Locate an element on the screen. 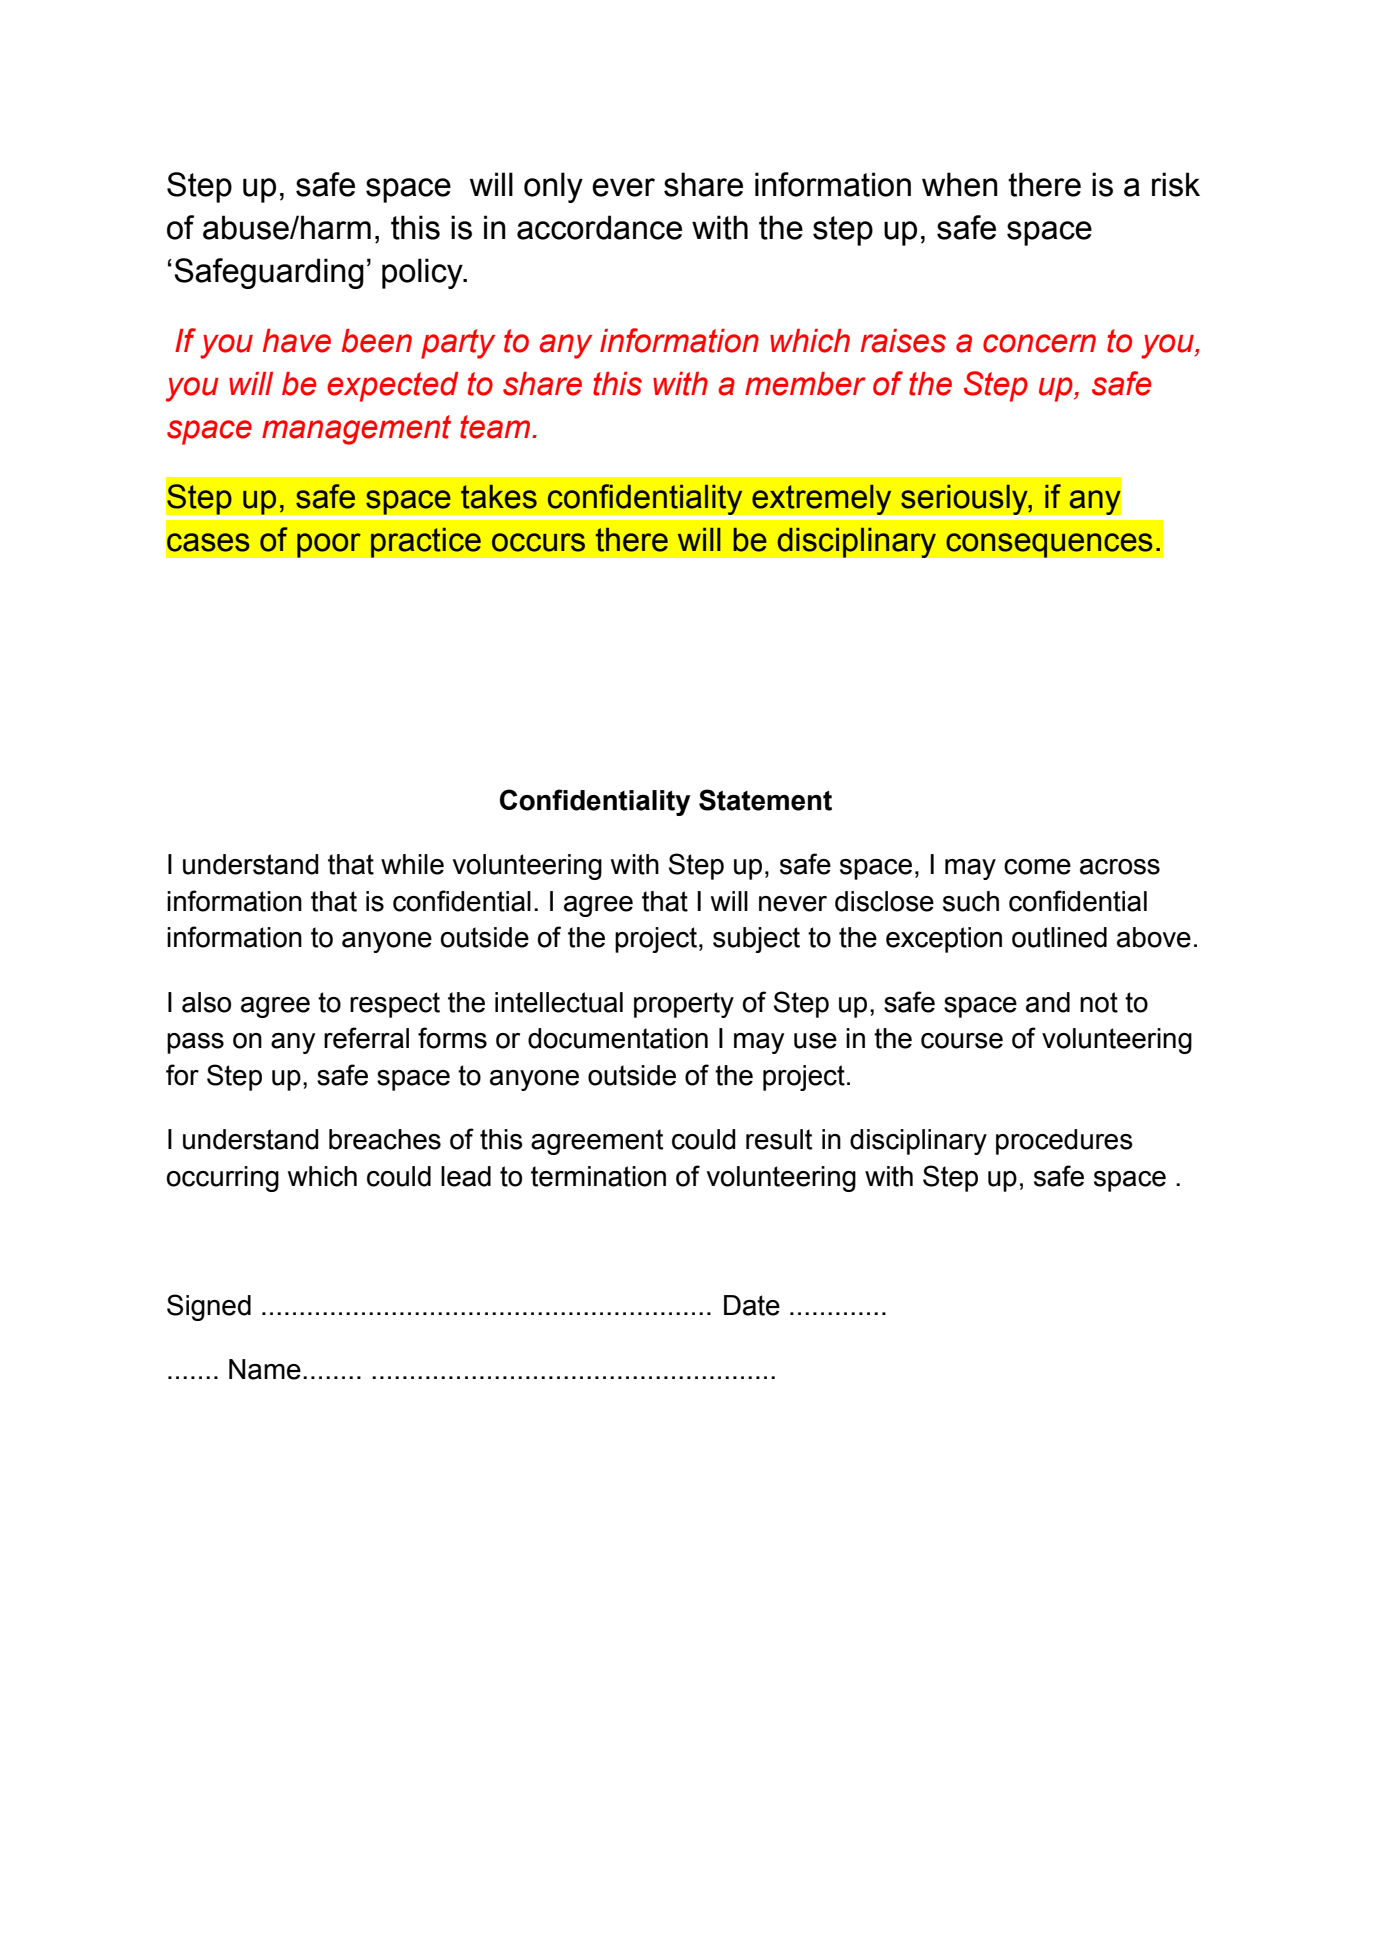  referral is located at coordinates (366, 1038).
